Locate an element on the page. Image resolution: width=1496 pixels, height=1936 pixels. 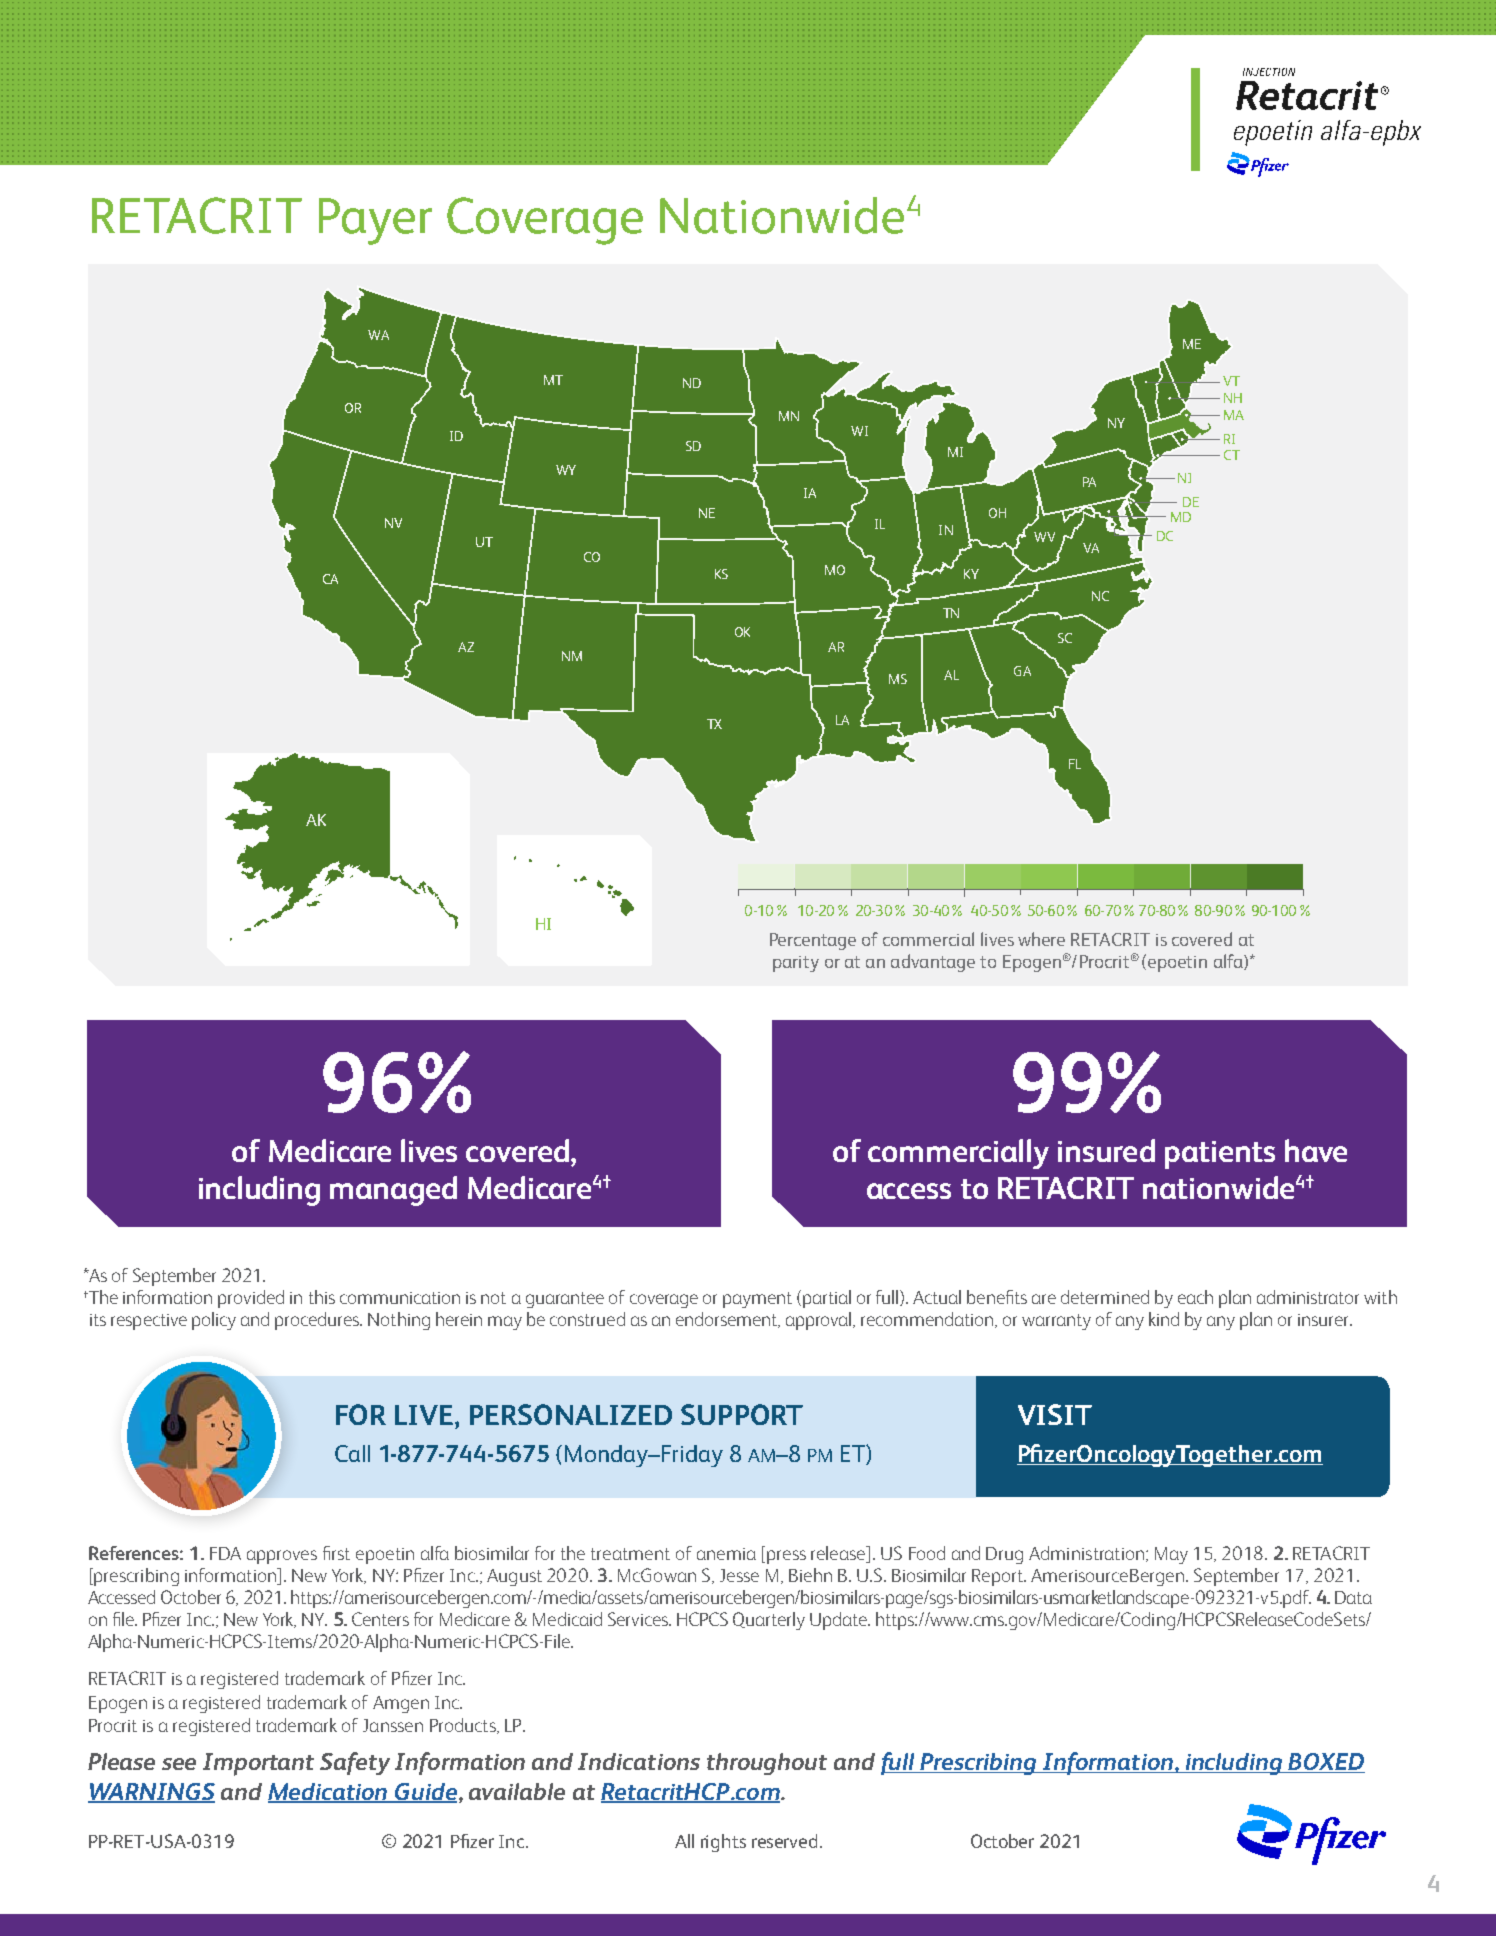
patients is located at coordinates (1220, 1155).
